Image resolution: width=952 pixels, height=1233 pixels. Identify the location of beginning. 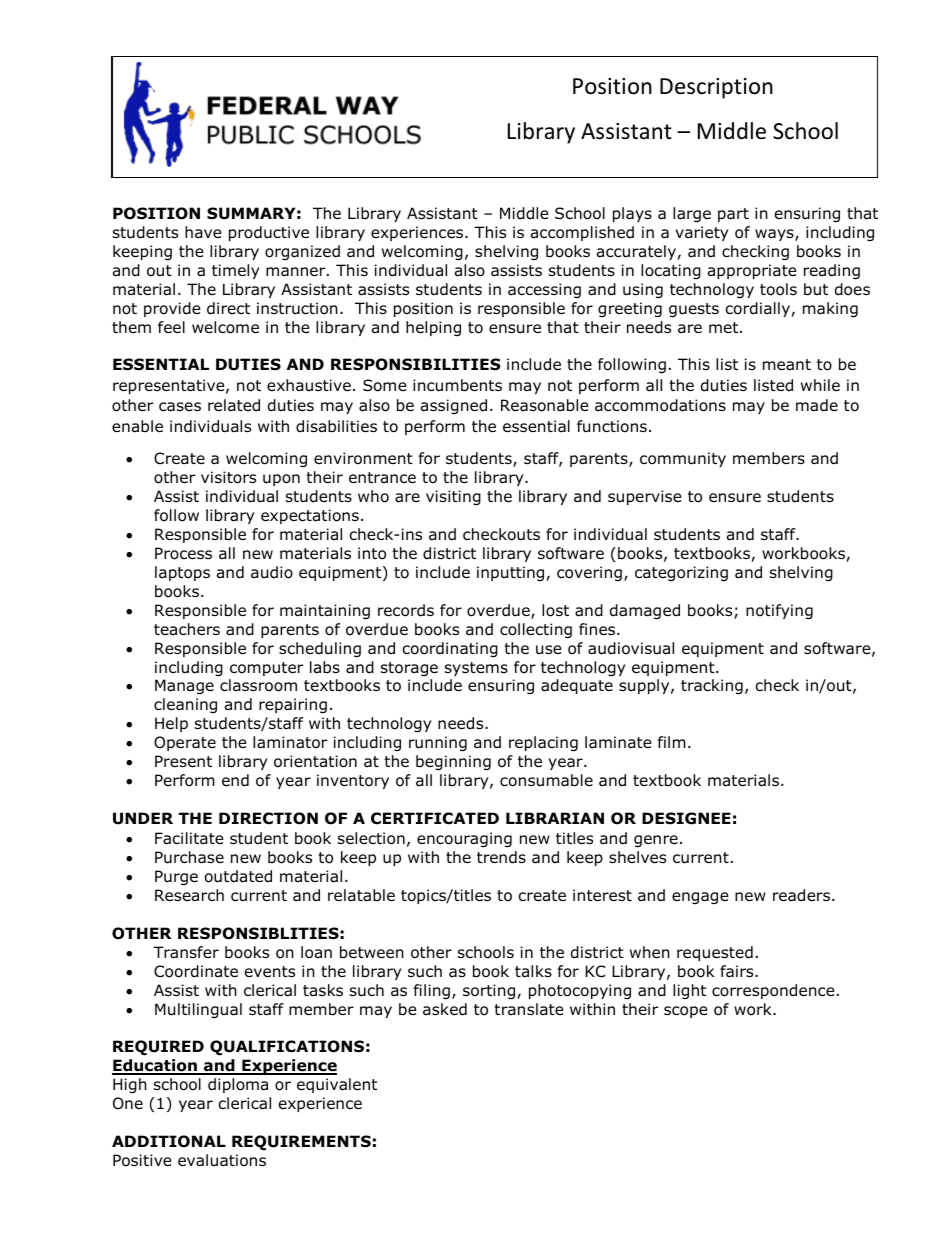
(453, 762).
